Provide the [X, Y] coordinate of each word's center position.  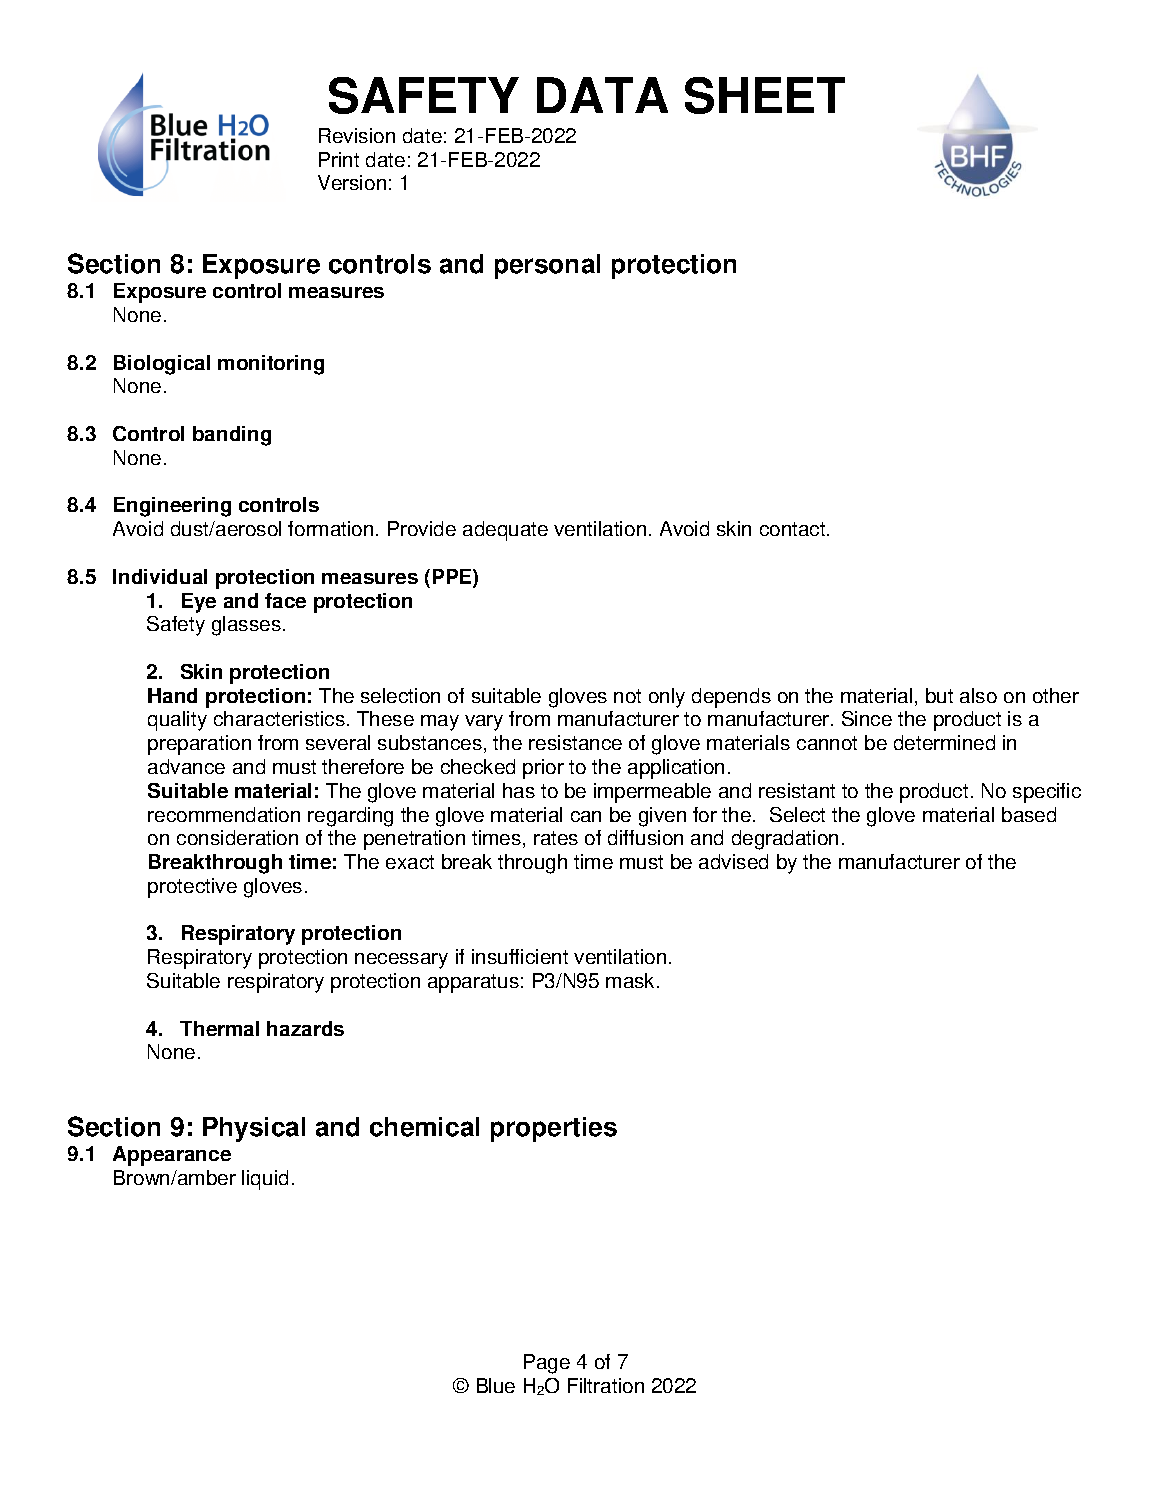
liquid [265, 1180]
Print [339, 159]
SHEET [765, 95]
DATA [602, 95]
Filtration [606, 1385]
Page [547, 1364]
